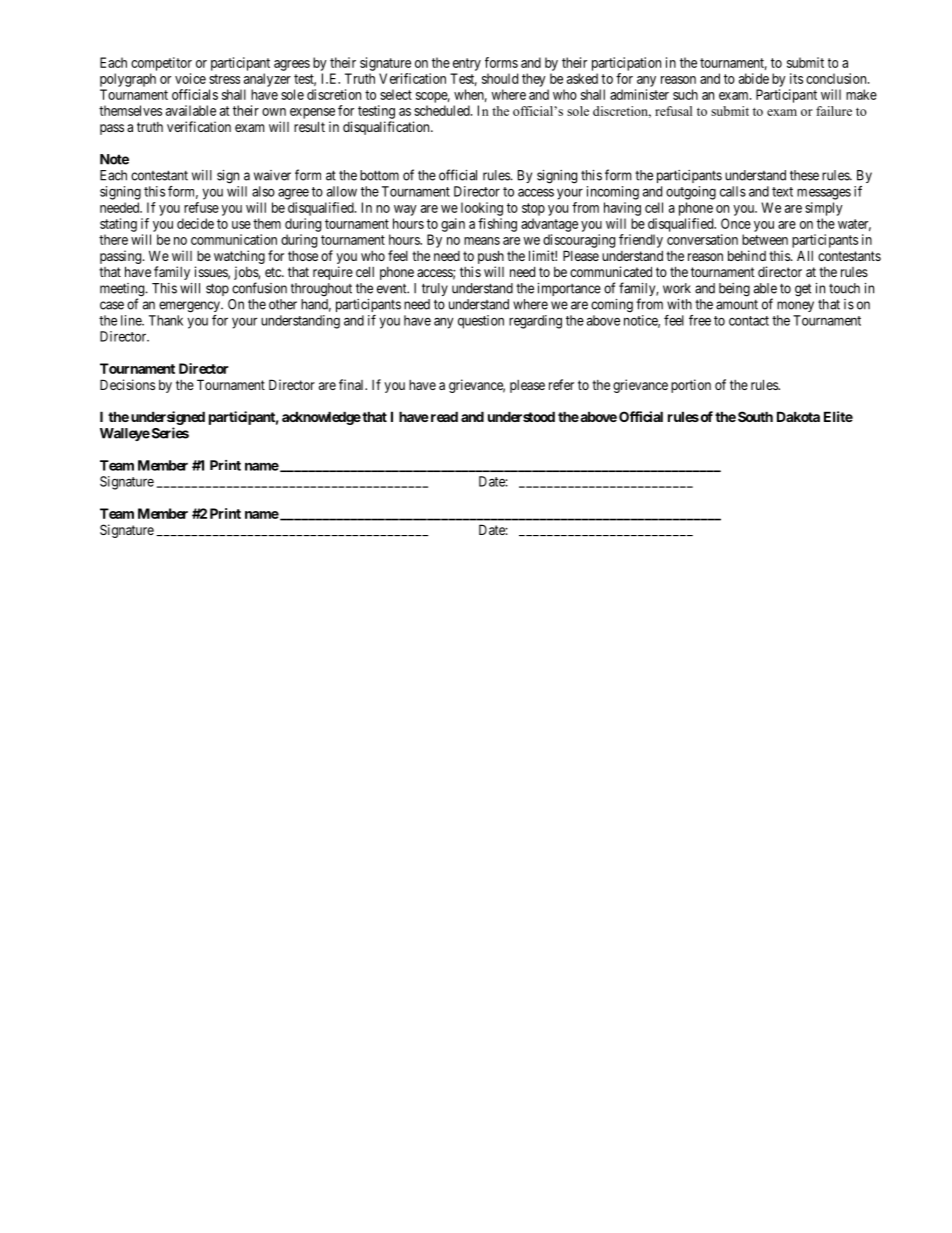 The image size is (952, 1233). I want to click on push, so click(491, 258).
